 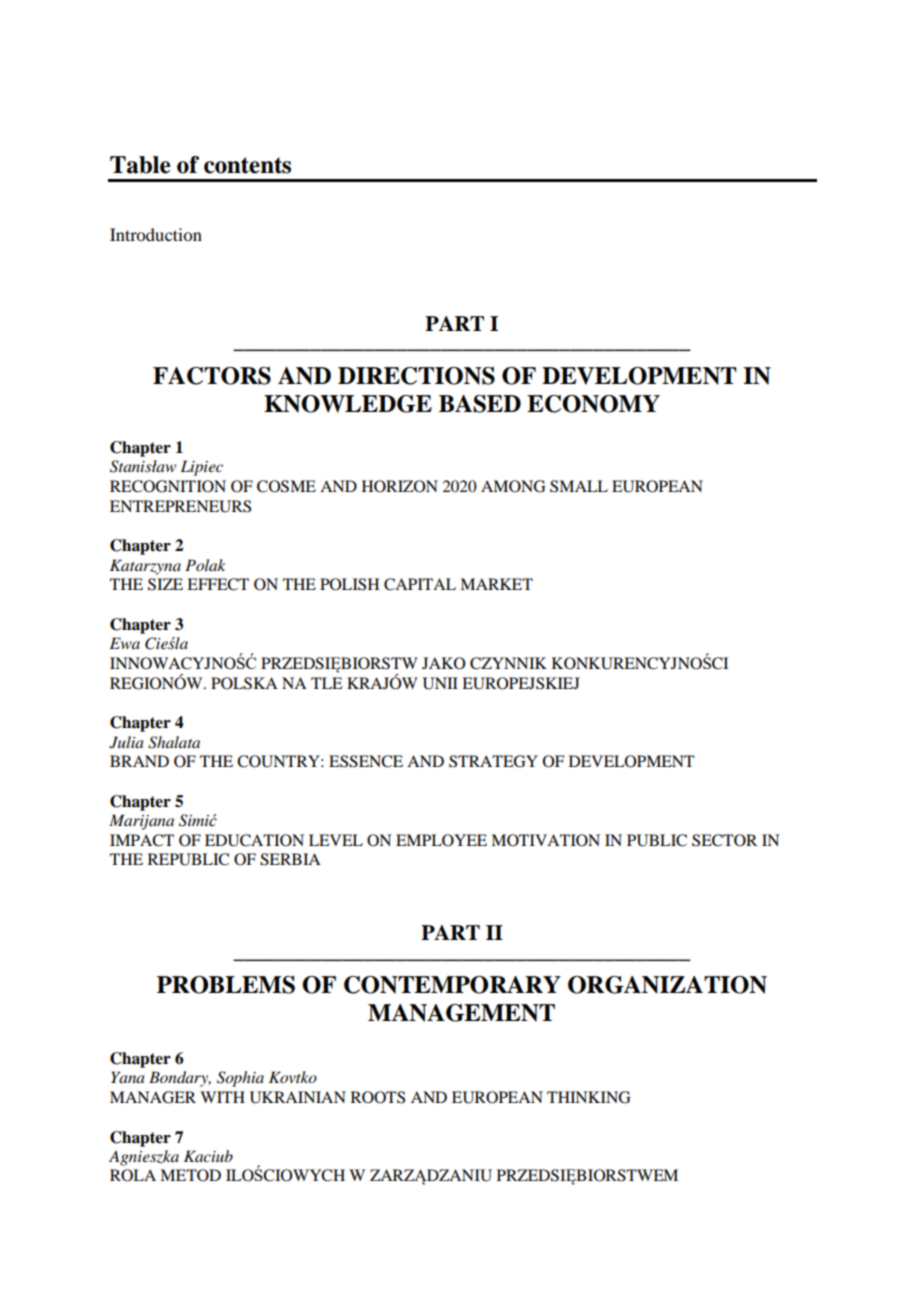 I want to click on DIRECTIONS, so click(x=416, y=376).
